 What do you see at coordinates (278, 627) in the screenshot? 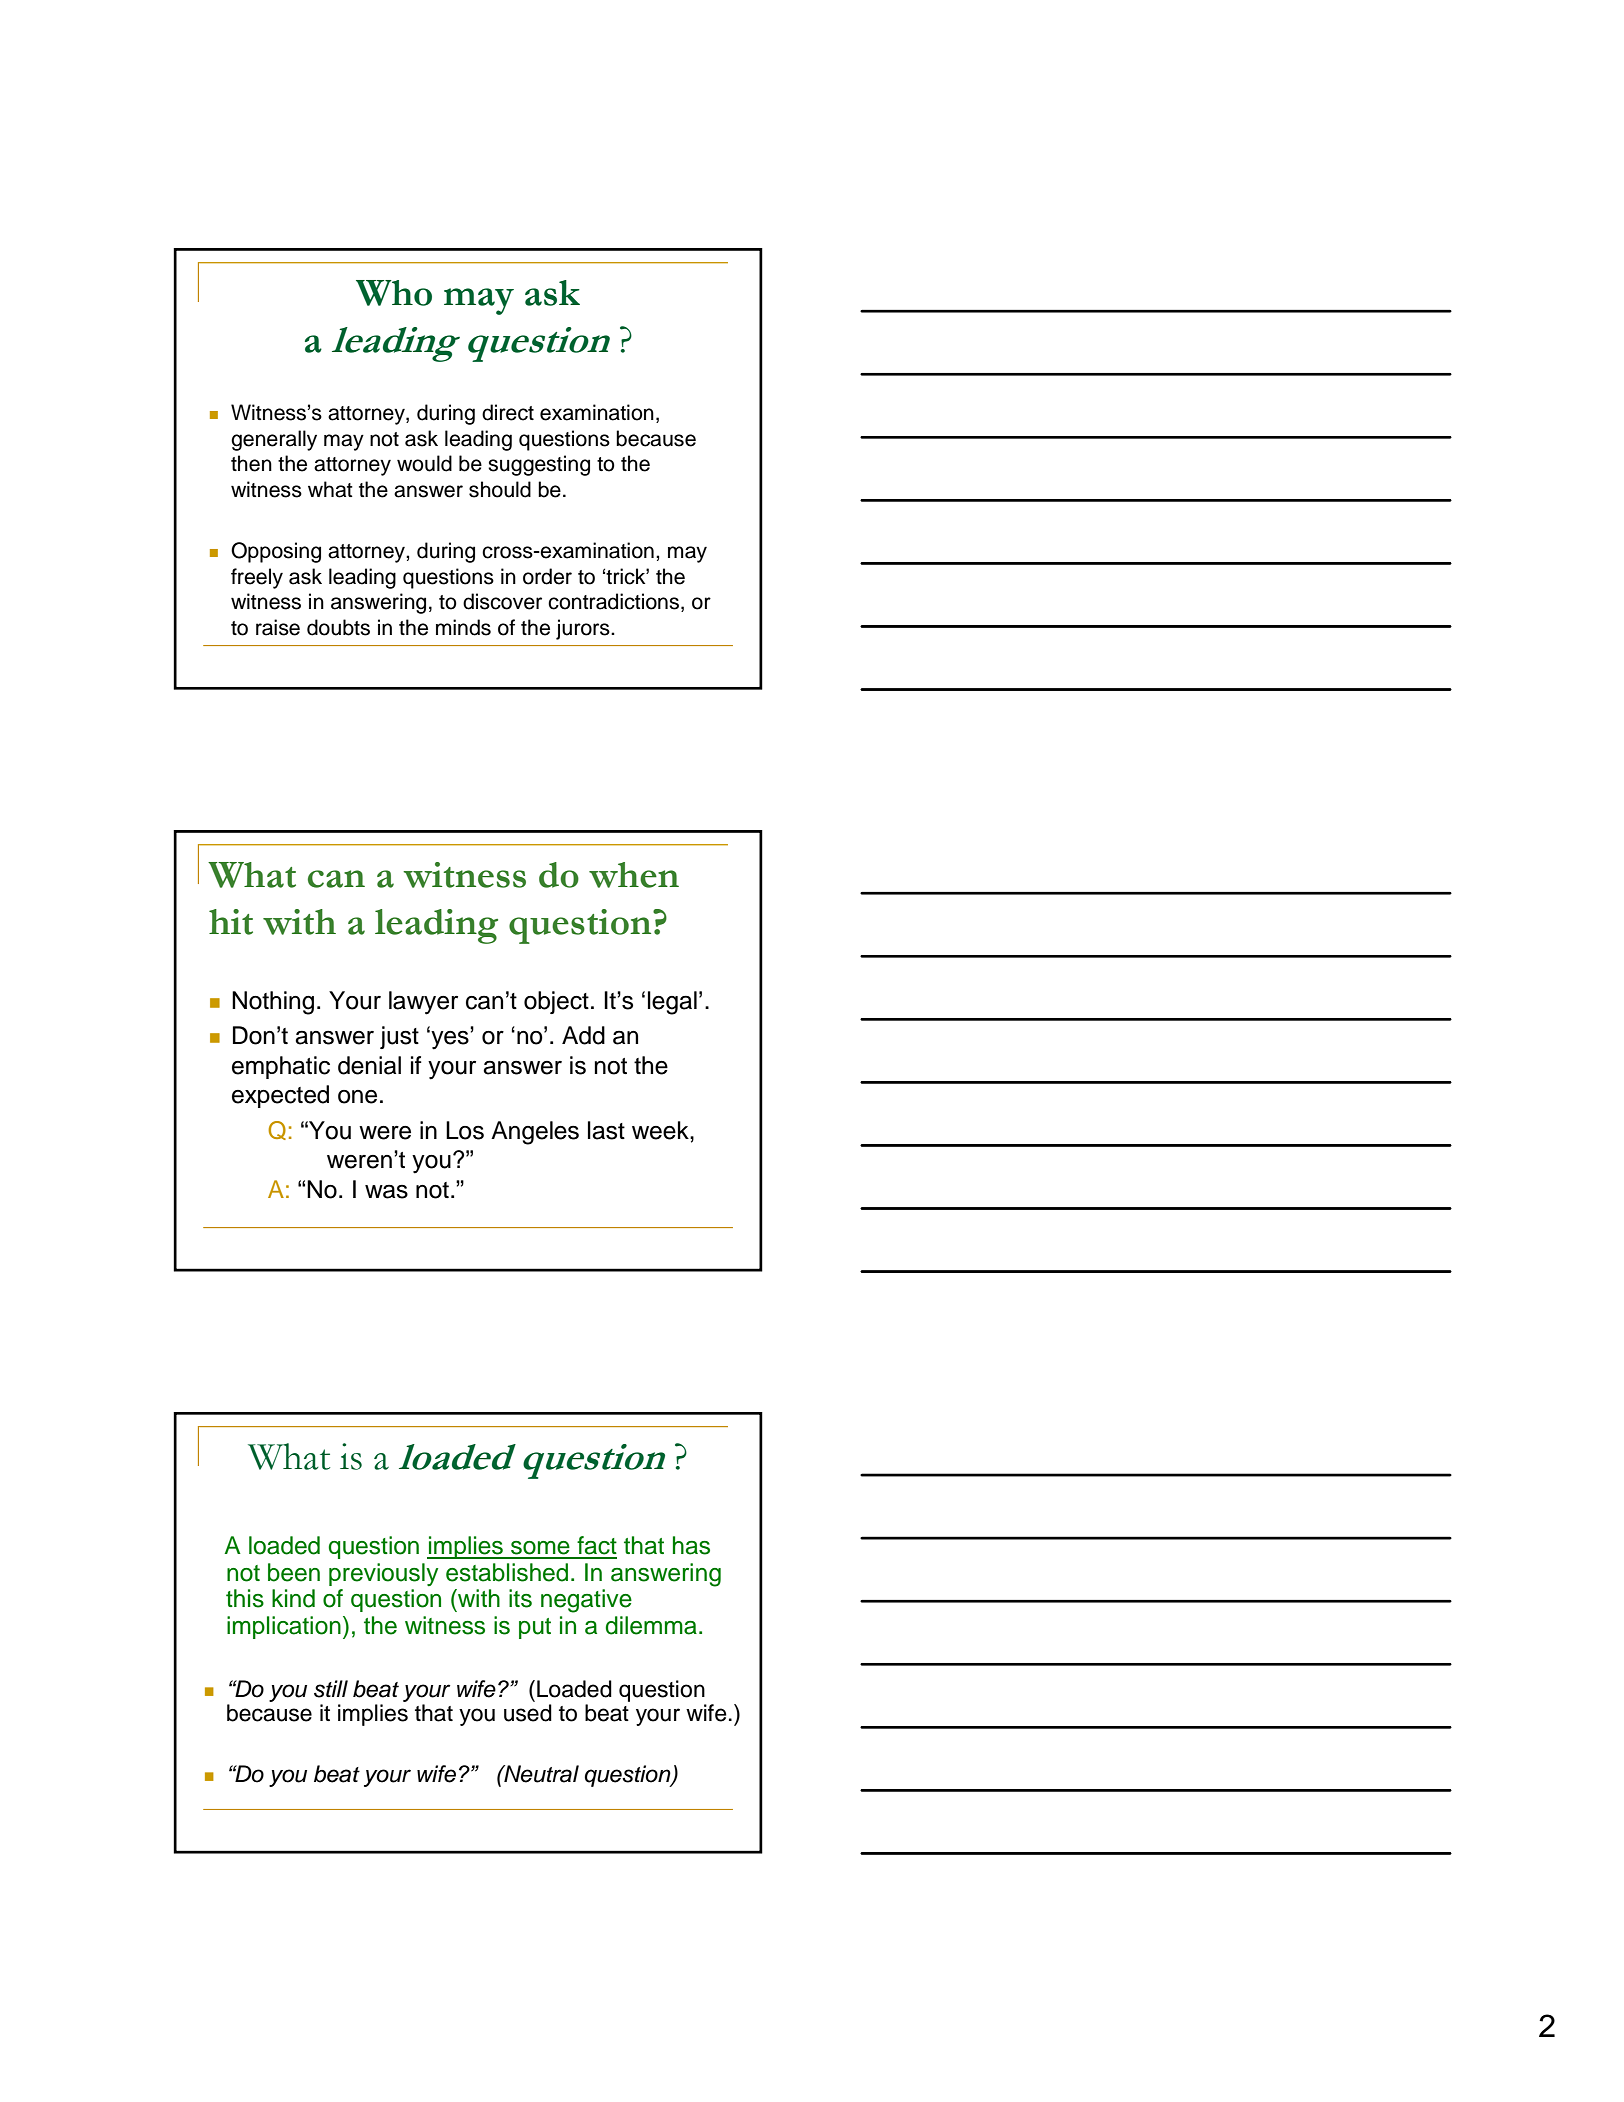
I see `raise` at bounding box center [278, 627].
